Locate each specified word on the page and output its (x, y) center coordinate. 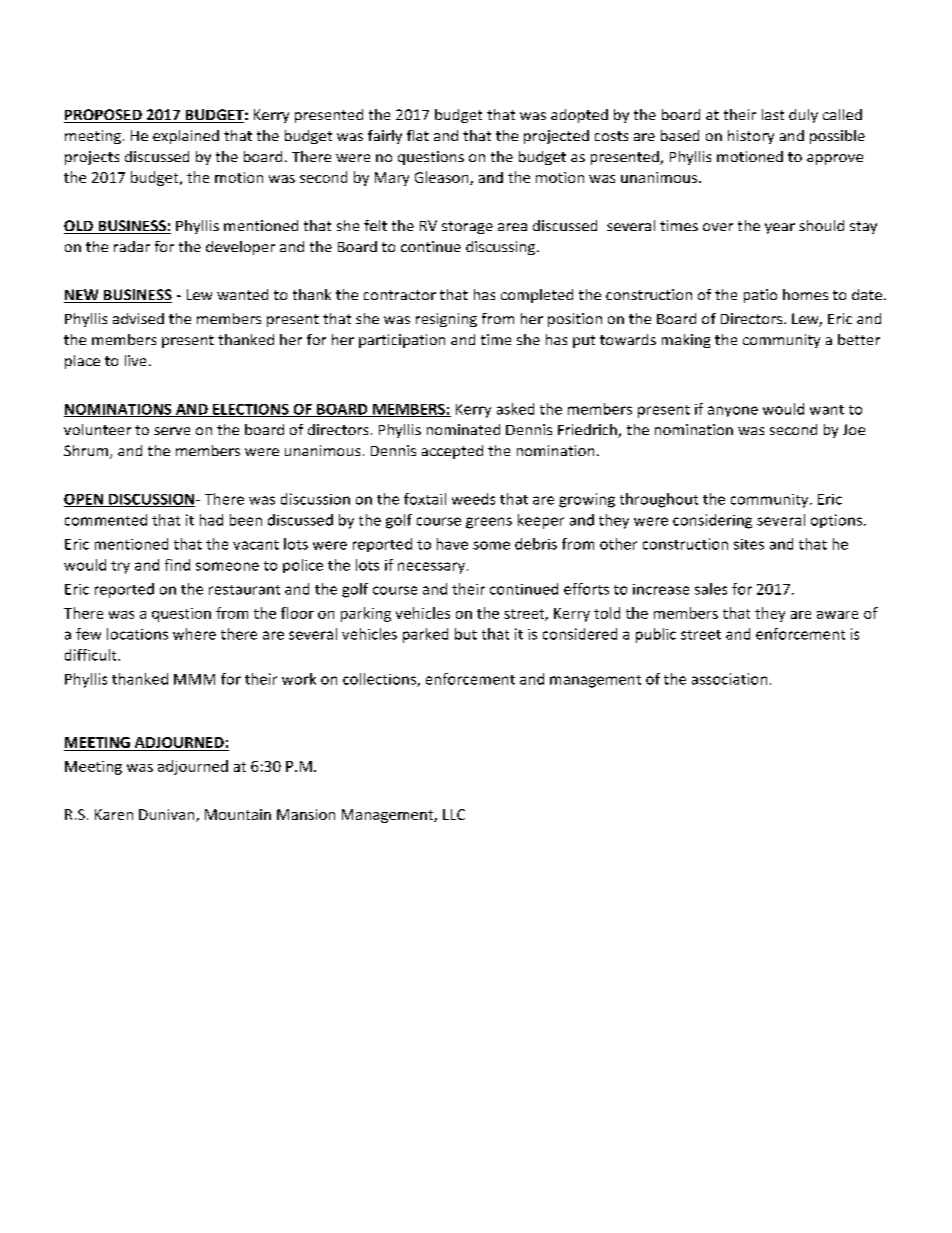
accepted (452, 452)
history (751, 137)
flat (418, 135)
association (729, 679)
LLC (454, 814)
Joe (854, 429)
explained (186, 137)
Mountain (238, 814)
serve (172, 431)
